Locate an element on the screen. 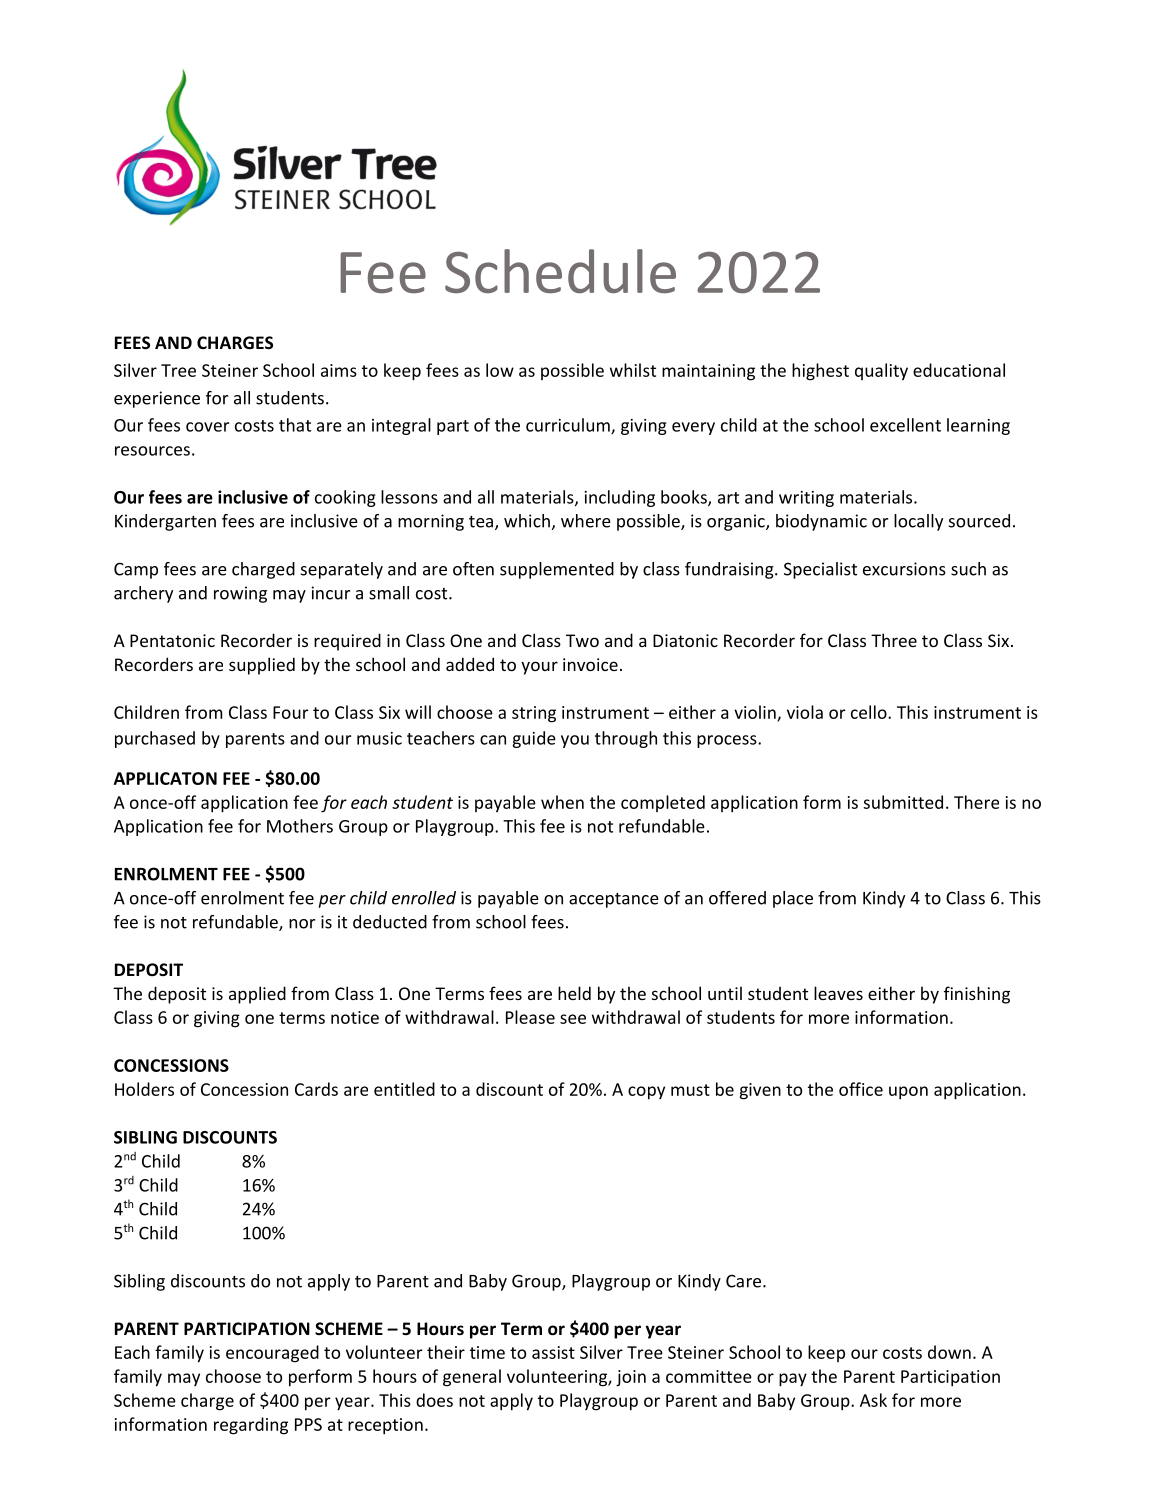 The height and width of the screenshot is (1500, 1159). aims is located at coordinates (339, 370).
